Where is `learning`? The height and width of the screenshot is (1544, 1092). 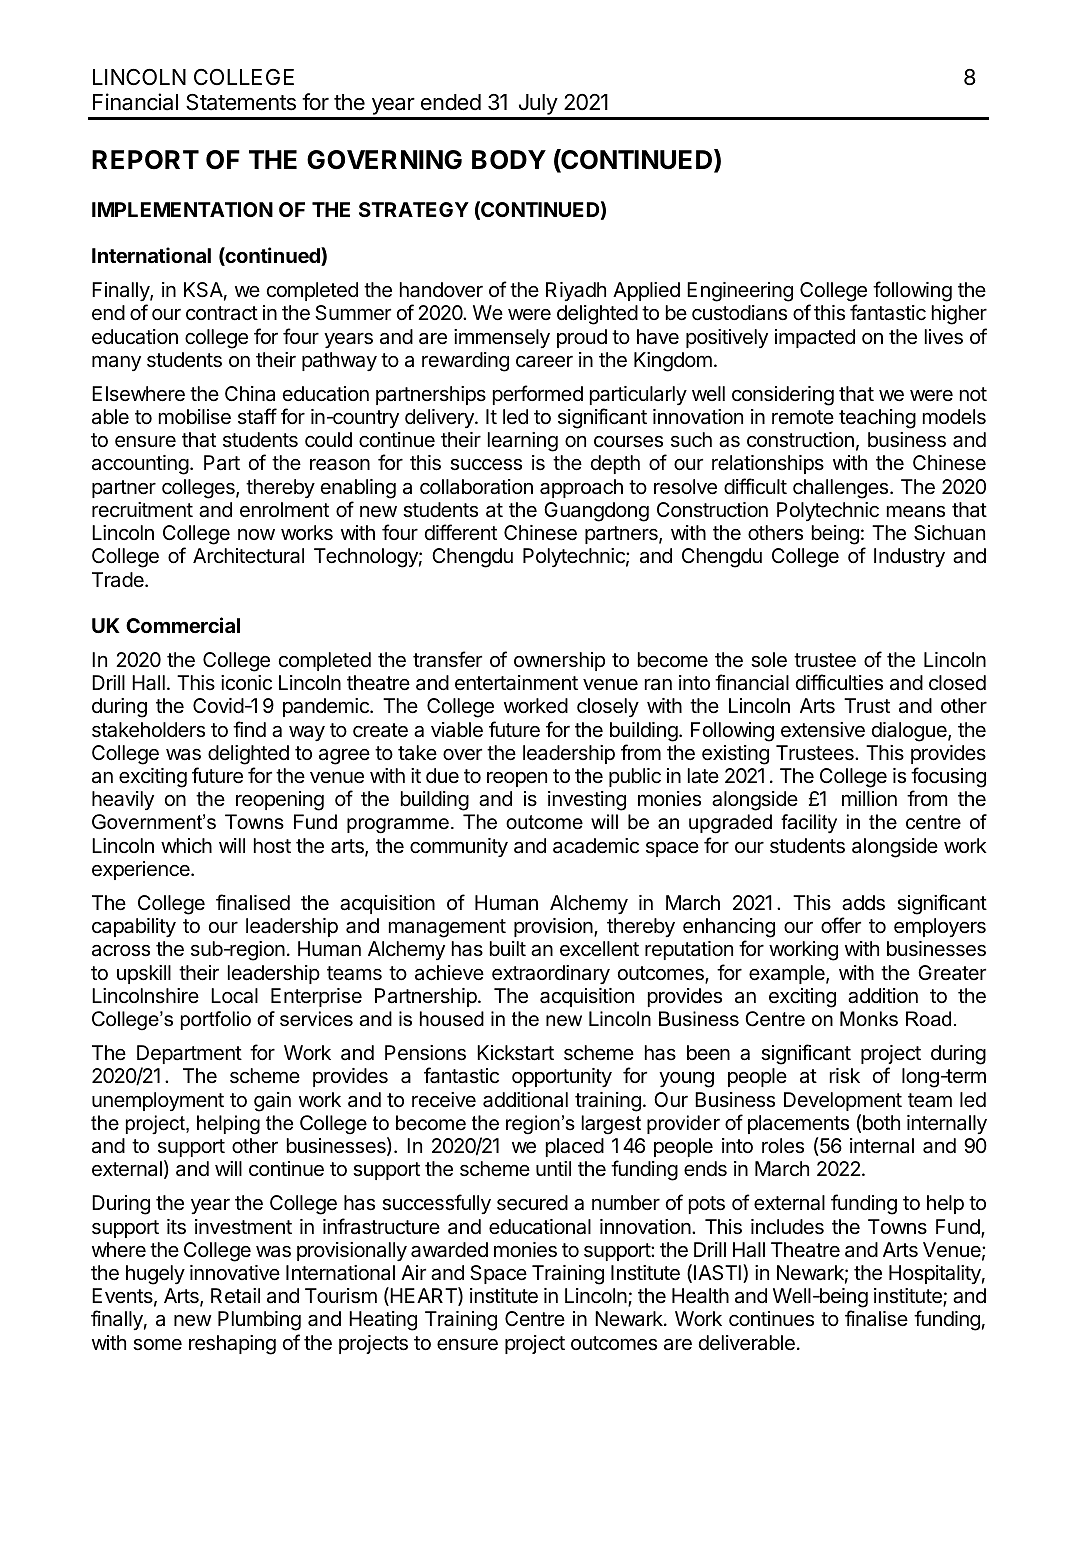 learning is located at coordinates (523, 442).
